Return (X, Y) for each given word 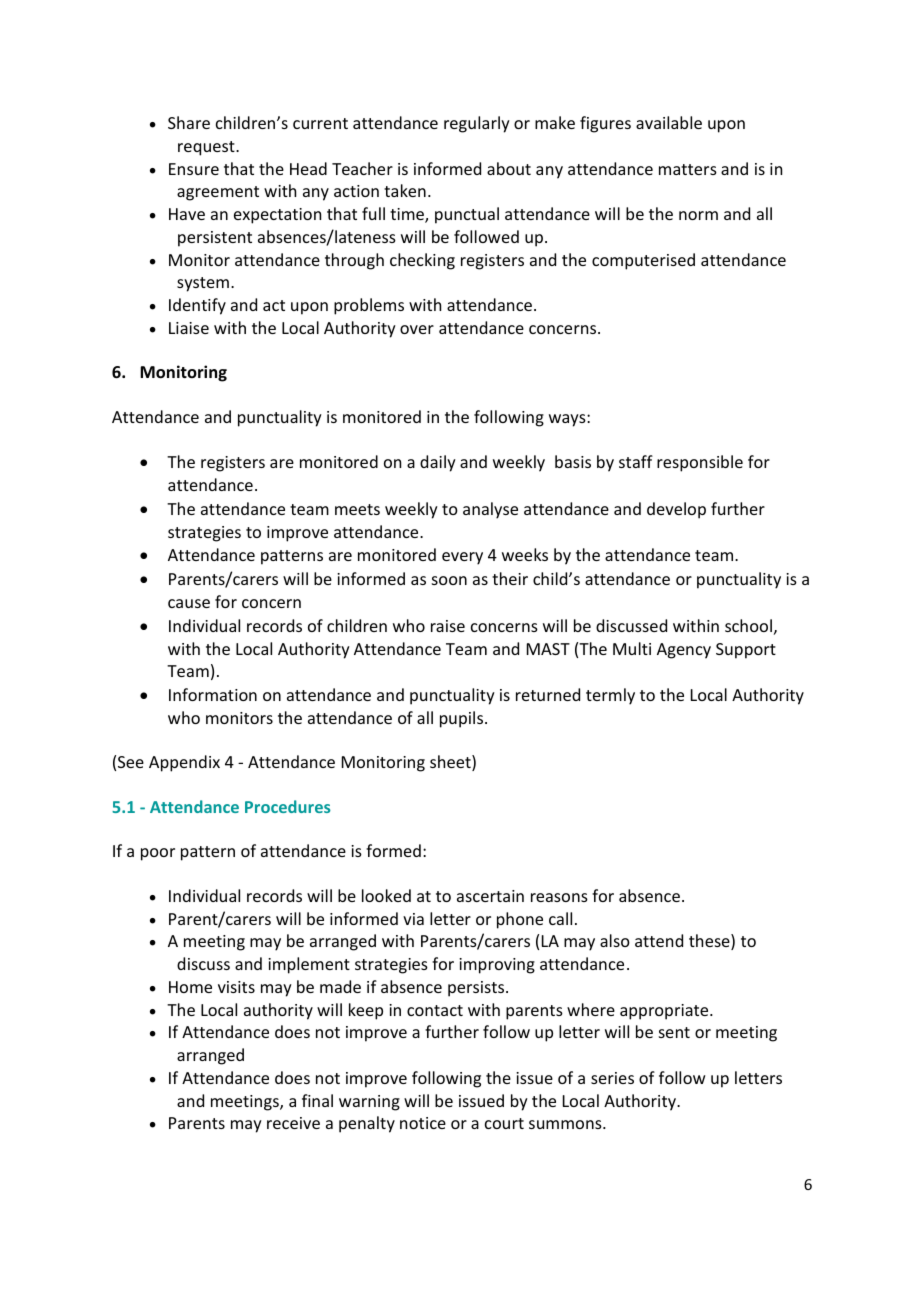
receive (293, 1123)
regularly (477, 124)
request (207, 148)
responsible (700, 463)
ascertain (490, 896)
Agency (684, 651)
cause (189, 603)
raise (448, 626)
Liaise (189, 328)
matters (688, 169)
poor (158, 854)
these (710, 942)
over (417, 329)
